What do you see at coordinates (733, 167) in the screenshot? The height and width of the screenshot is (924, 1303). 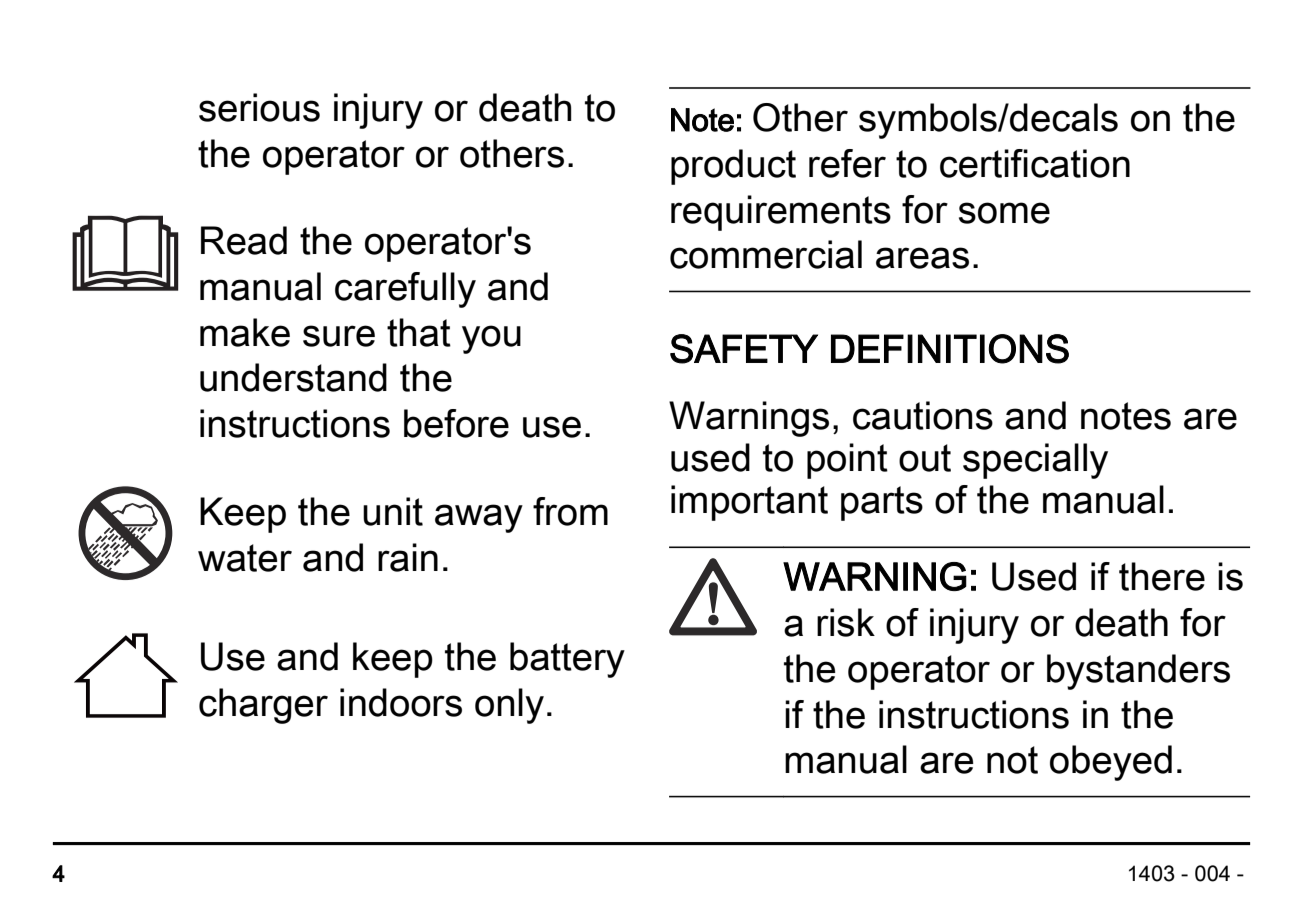 I see `product` at bounding box center [733, 167].
